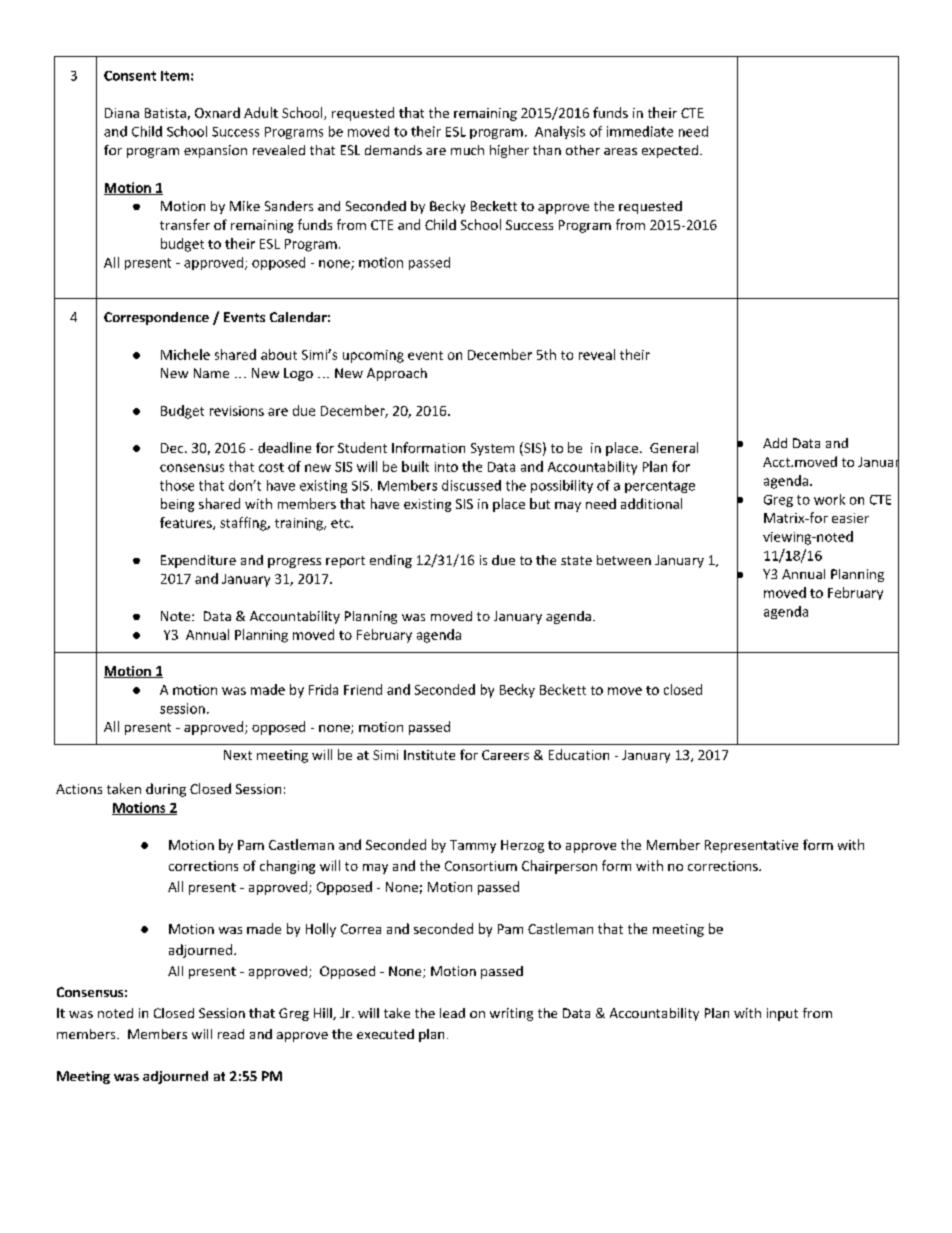 The image size is (952, 1233). What do you see at coordinates (670, 151) in the screenshot?
I see `expected` at bounding box center [670, 151].
